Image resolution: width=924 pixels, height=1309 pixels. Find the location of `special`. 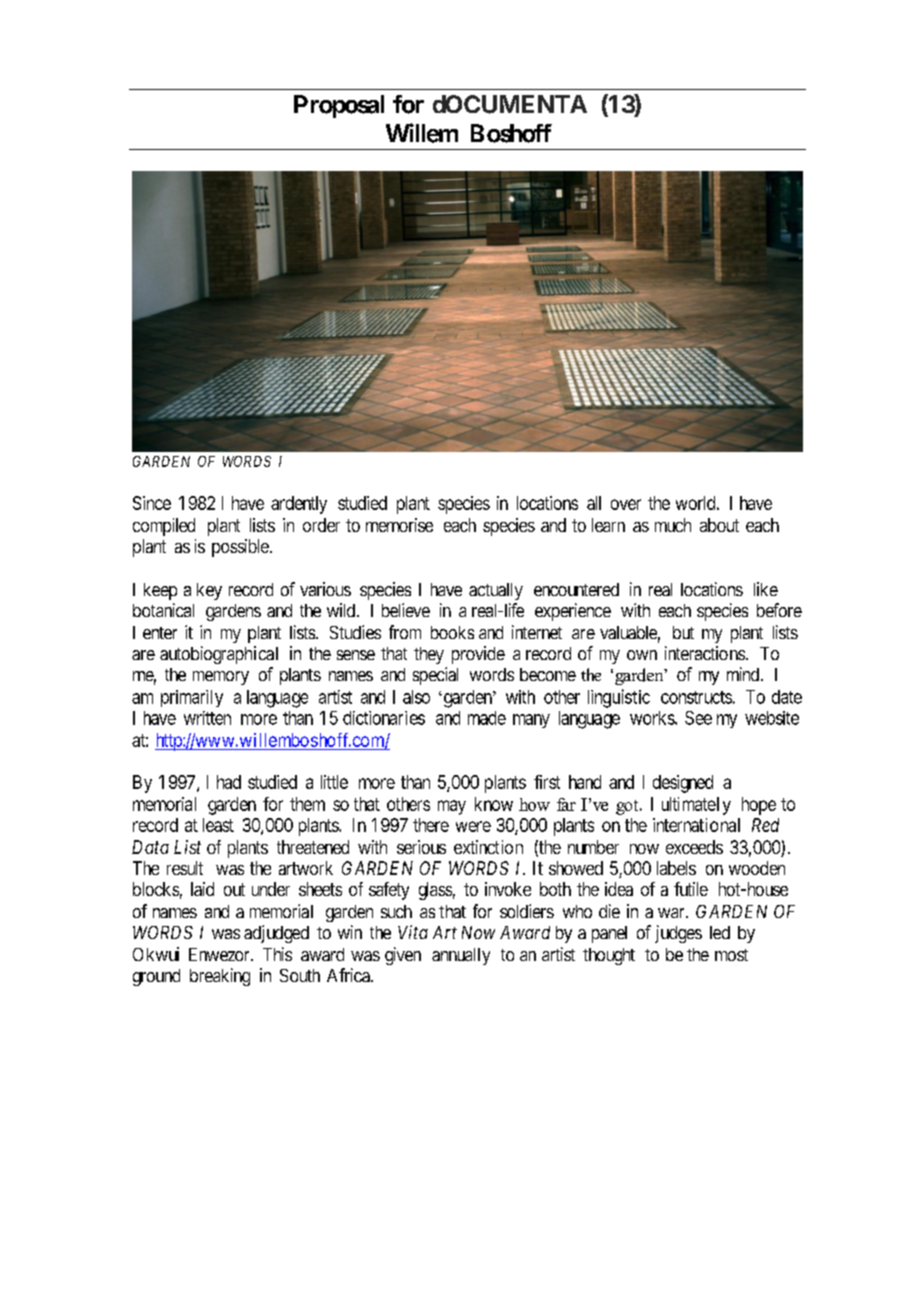

special is located at coordinates (435, 676).
